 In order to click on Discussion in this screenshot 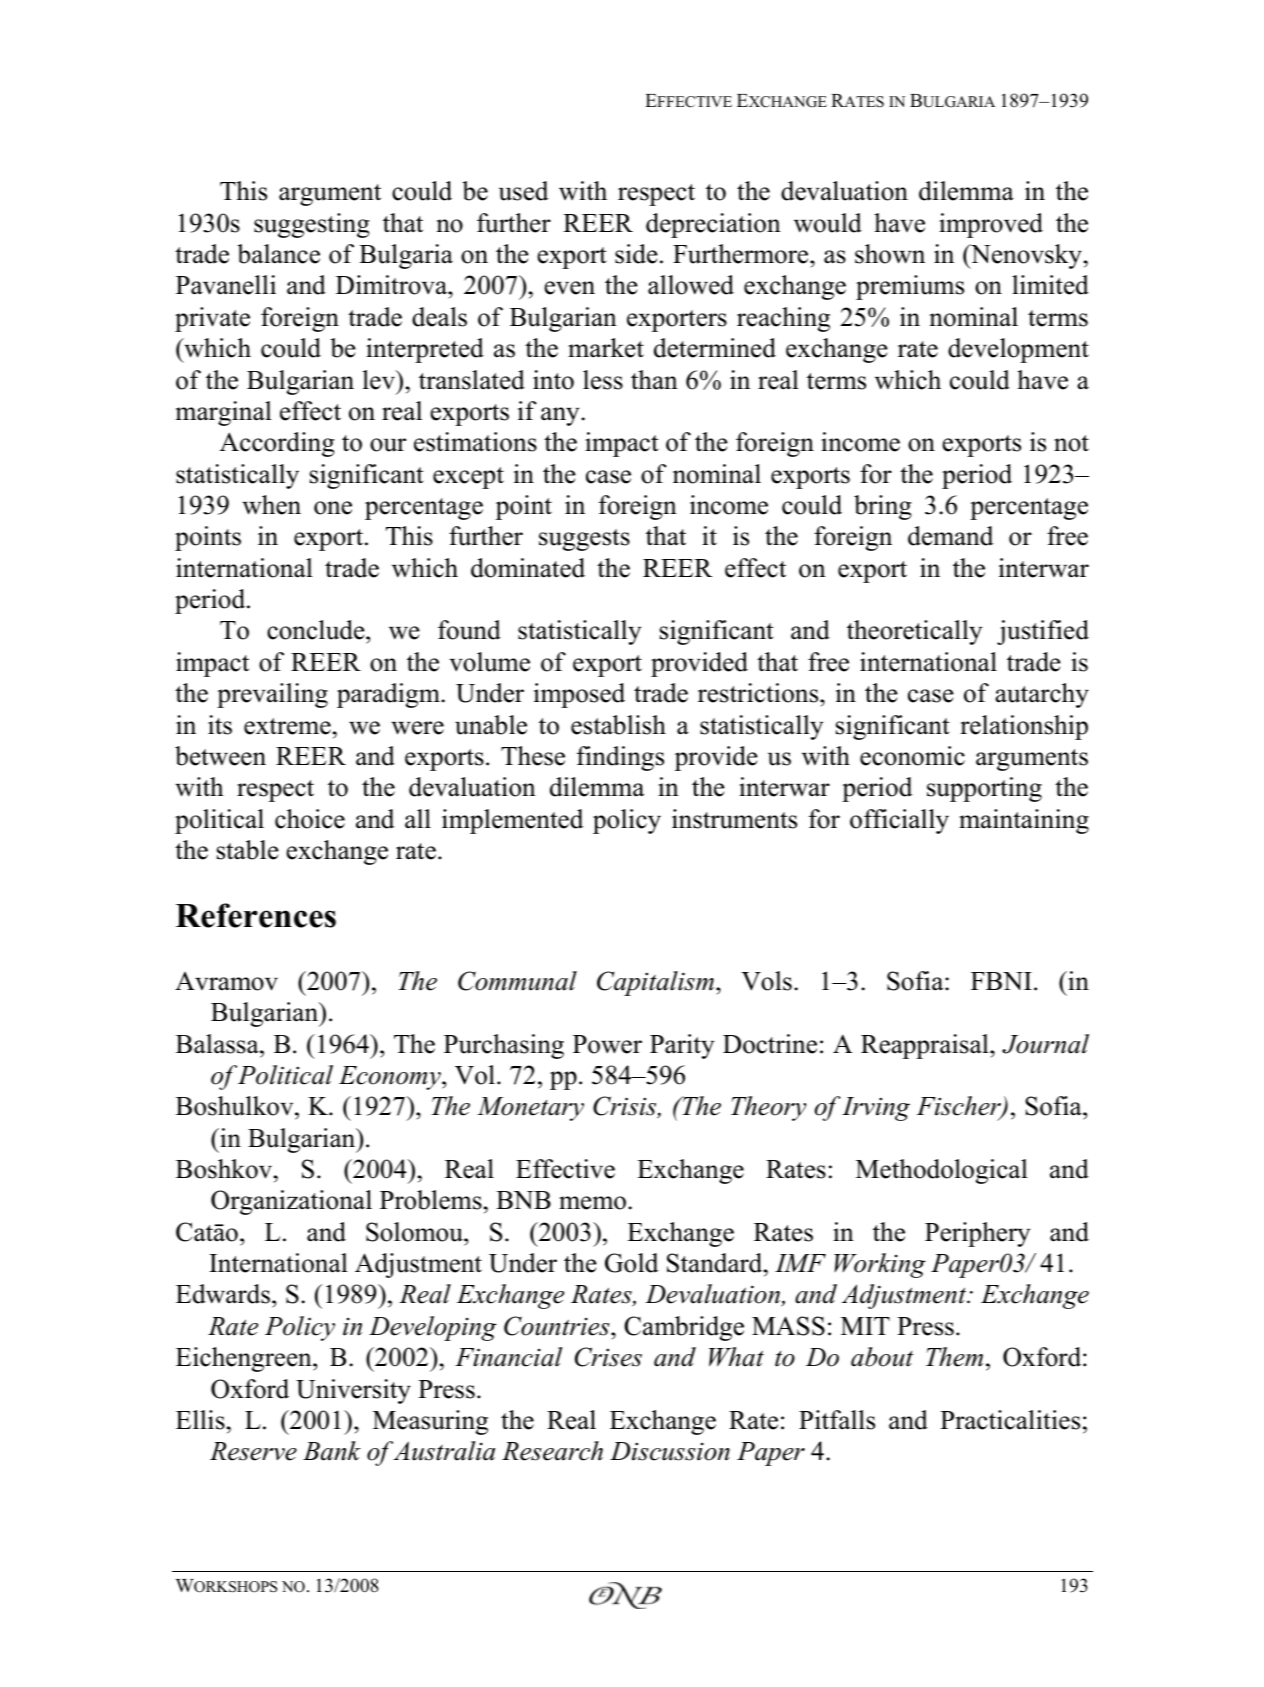, I will do `click(670, 1451)`.
